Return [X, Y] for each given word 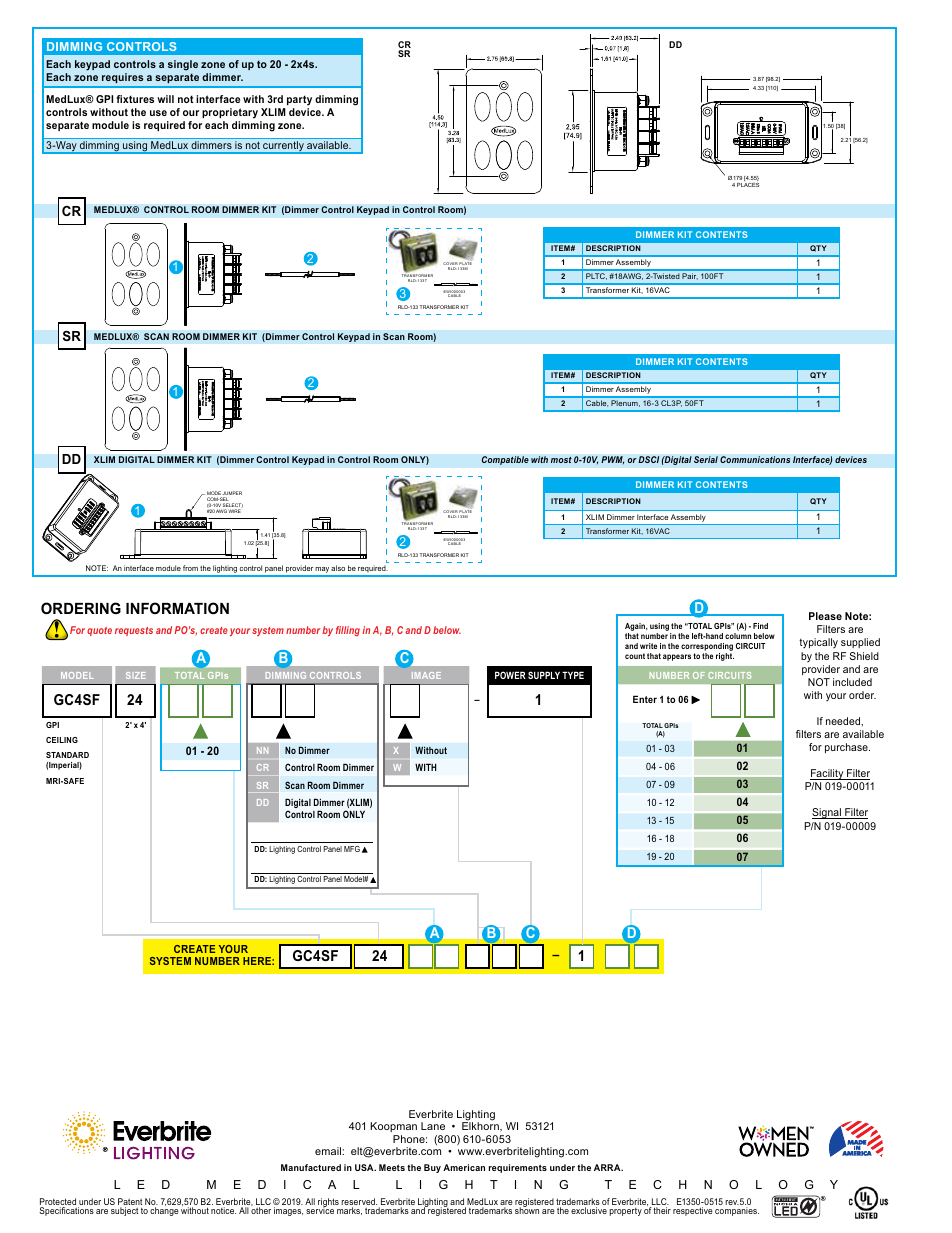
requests [134, 631]
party [299, 100]
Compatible [505, 460]
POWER [510, 675]
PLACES [748, 185]
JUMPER [231, 494]
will [165, 99]
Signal [827, 813]
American [464, 1167]
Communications [755, 459]
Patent [130, 1203]
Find [760, 626]
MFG [352, 849]
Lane [433, 1126]
